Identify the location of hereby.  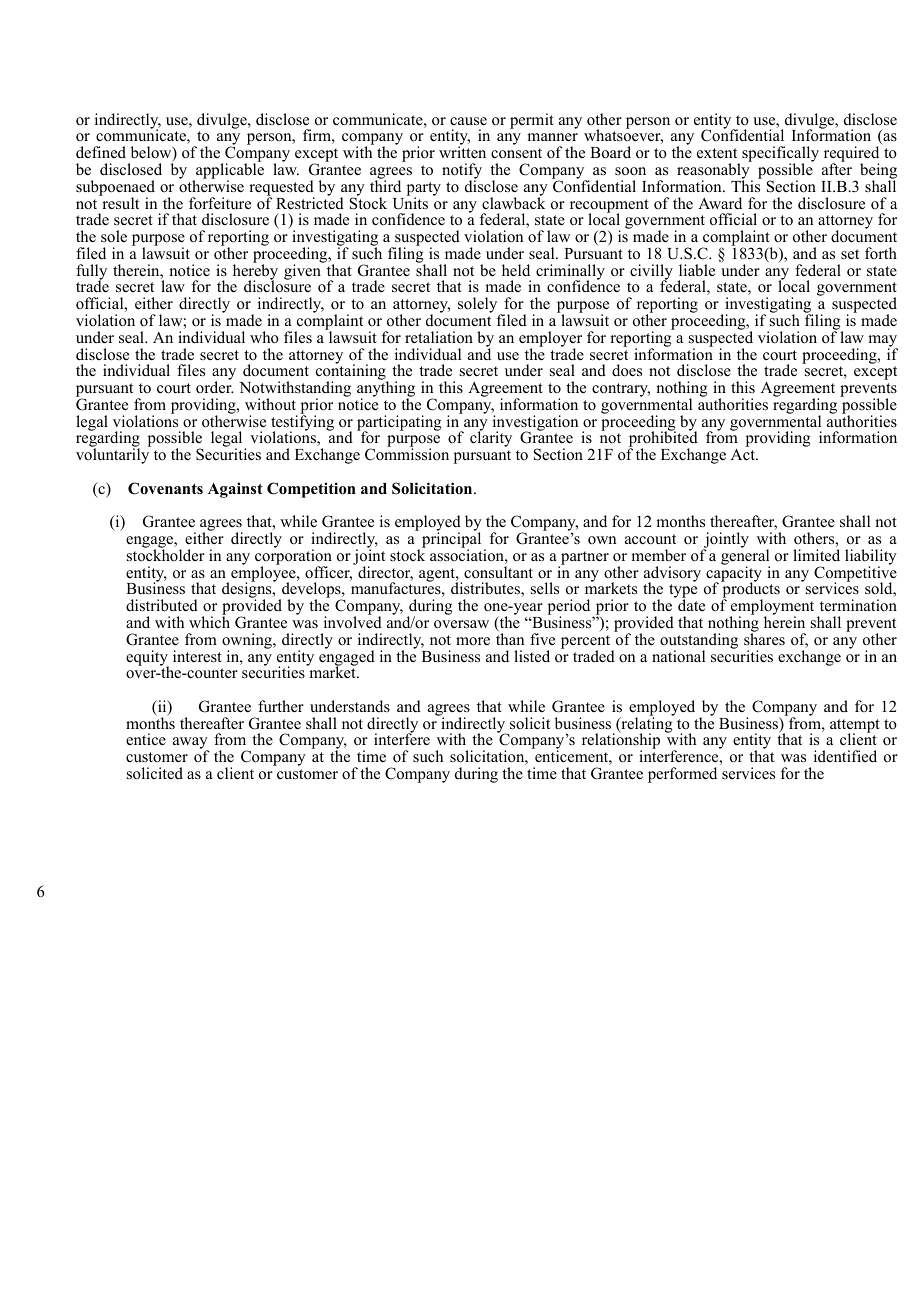
(255, 272).
